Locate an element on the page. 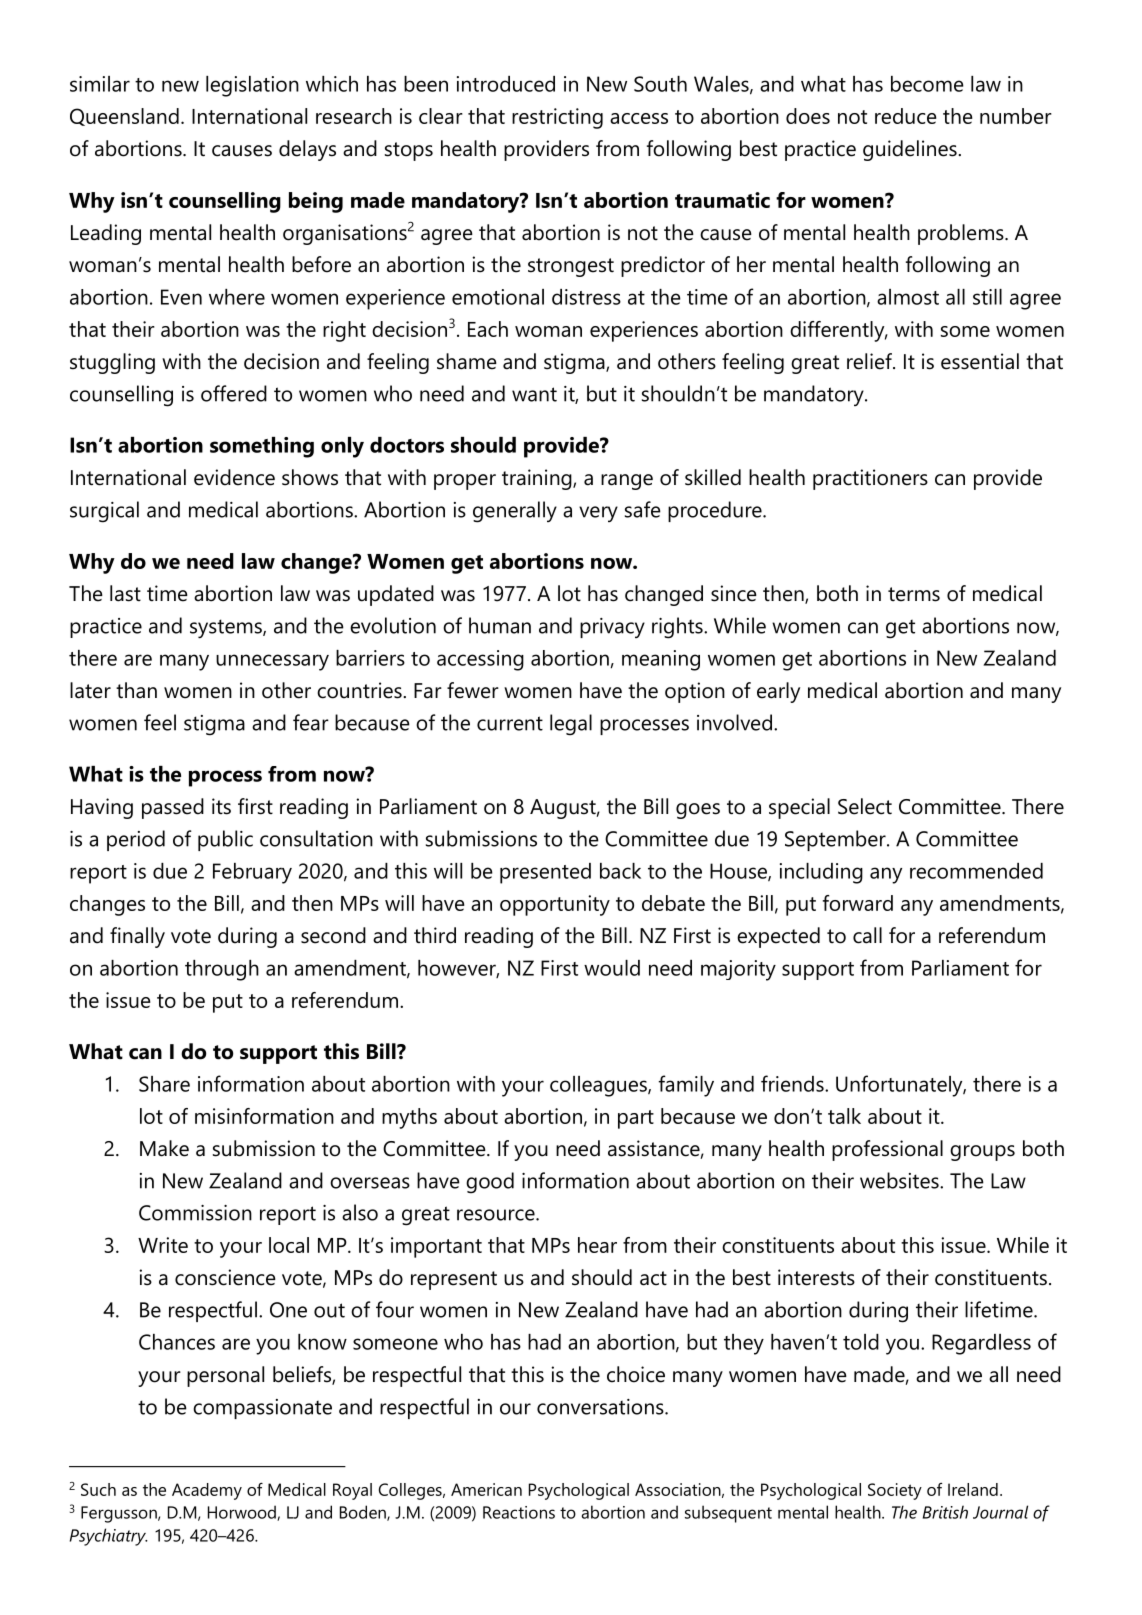  call is located at coordinates (867, 935).
